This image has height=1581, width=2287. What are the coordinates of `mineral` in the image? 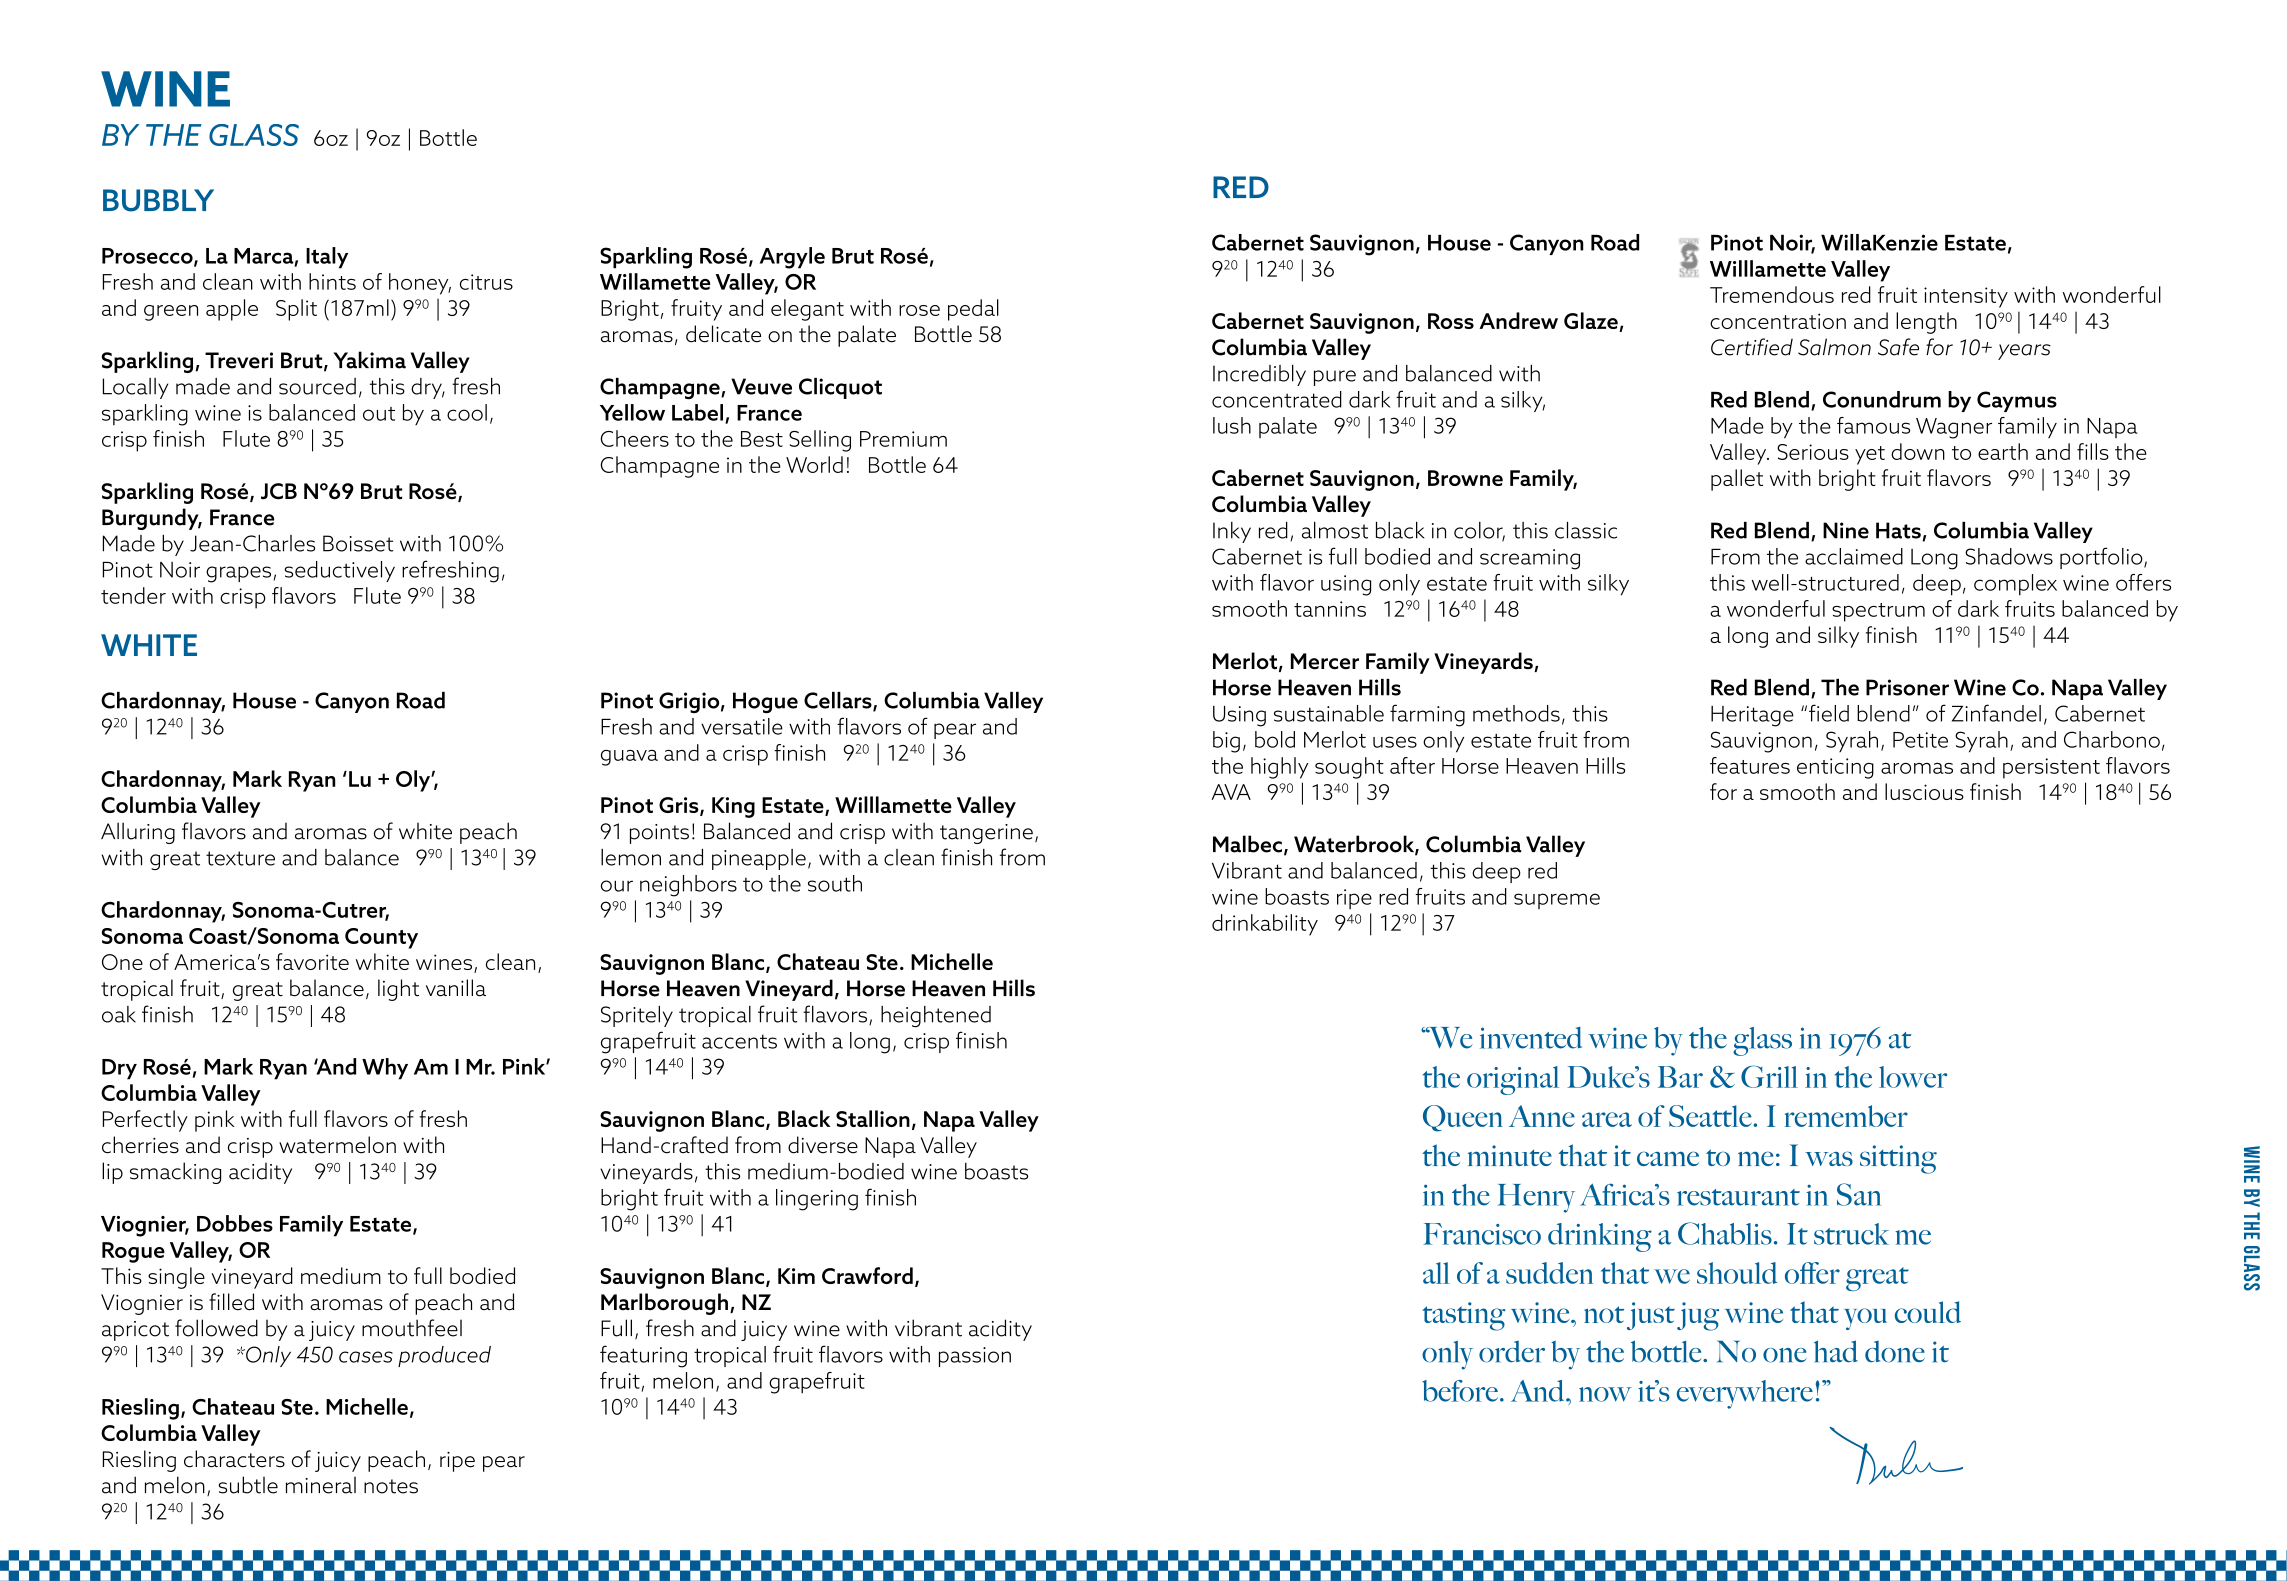 It's located at (321, 1485).
